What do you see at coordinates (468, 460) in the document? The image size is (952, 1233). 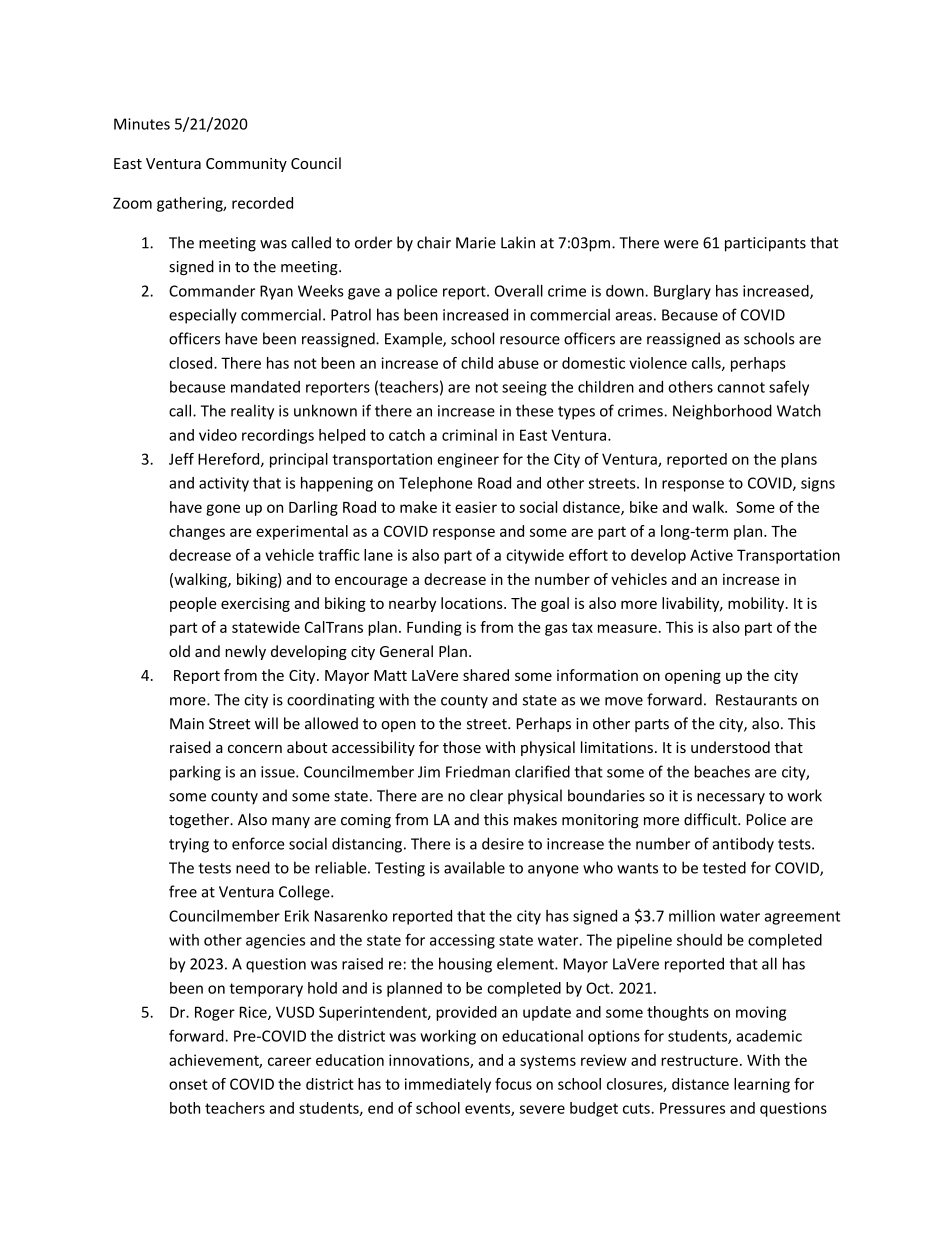 I see `engineer` at bounding box center [468, 460].
